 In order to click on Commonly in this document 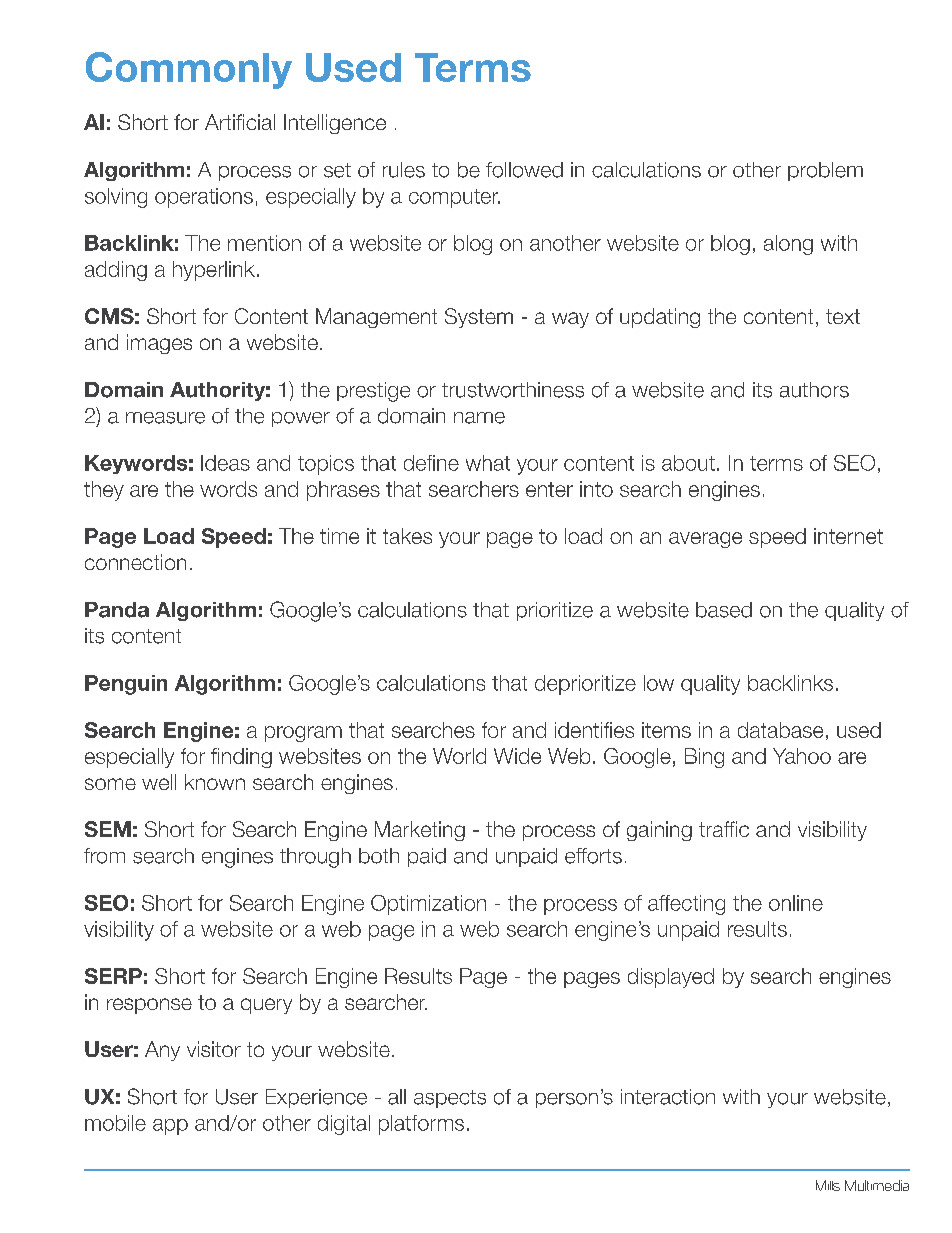, I will do `click(189, 70)`.
